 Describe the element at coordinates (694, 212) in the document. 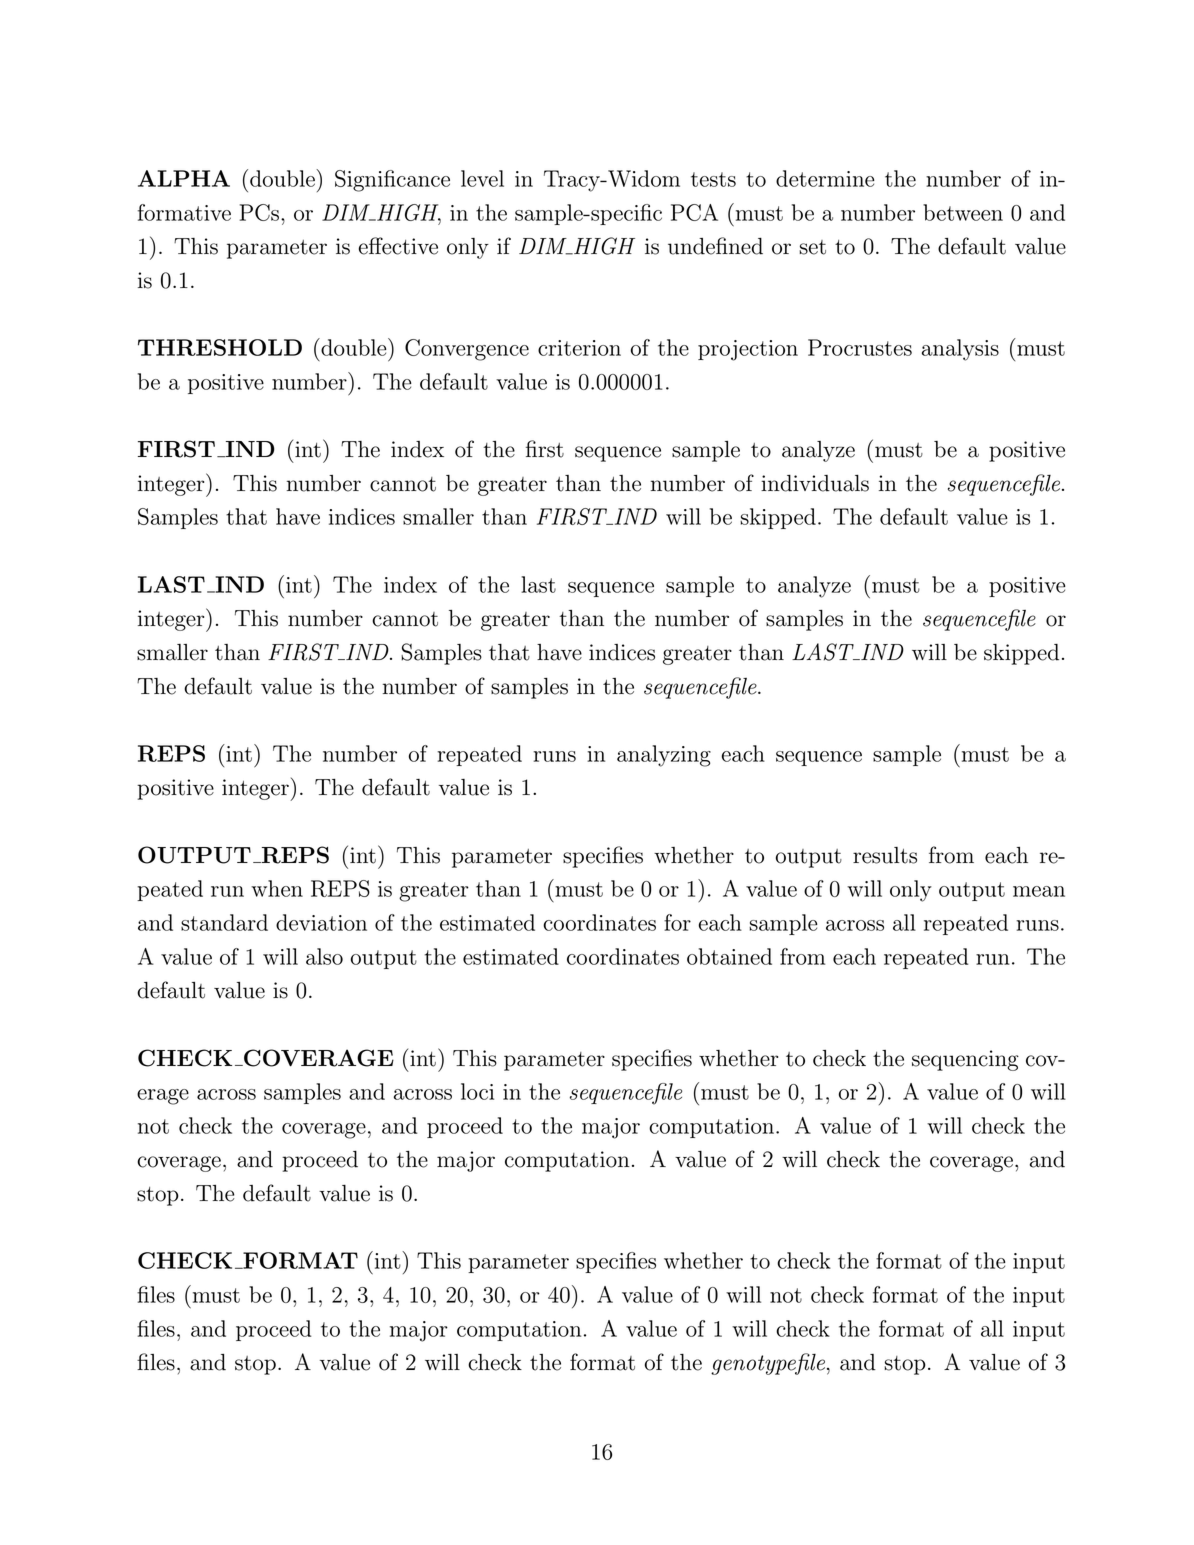

I see `PCA` at that location.
